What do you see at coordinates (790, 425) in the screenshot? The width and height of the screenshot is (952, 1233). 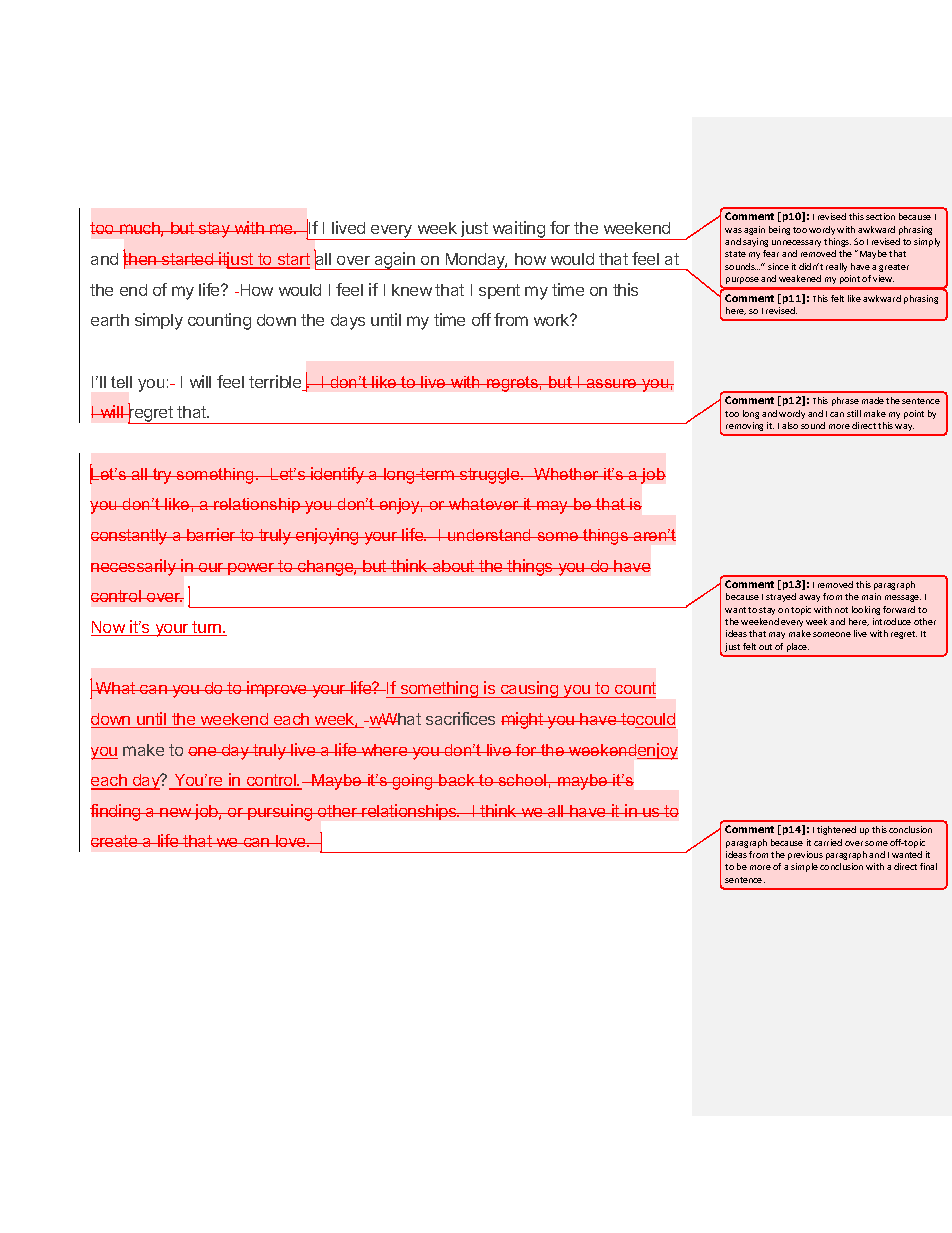 I see `also` at bounding box center [790, 425].
